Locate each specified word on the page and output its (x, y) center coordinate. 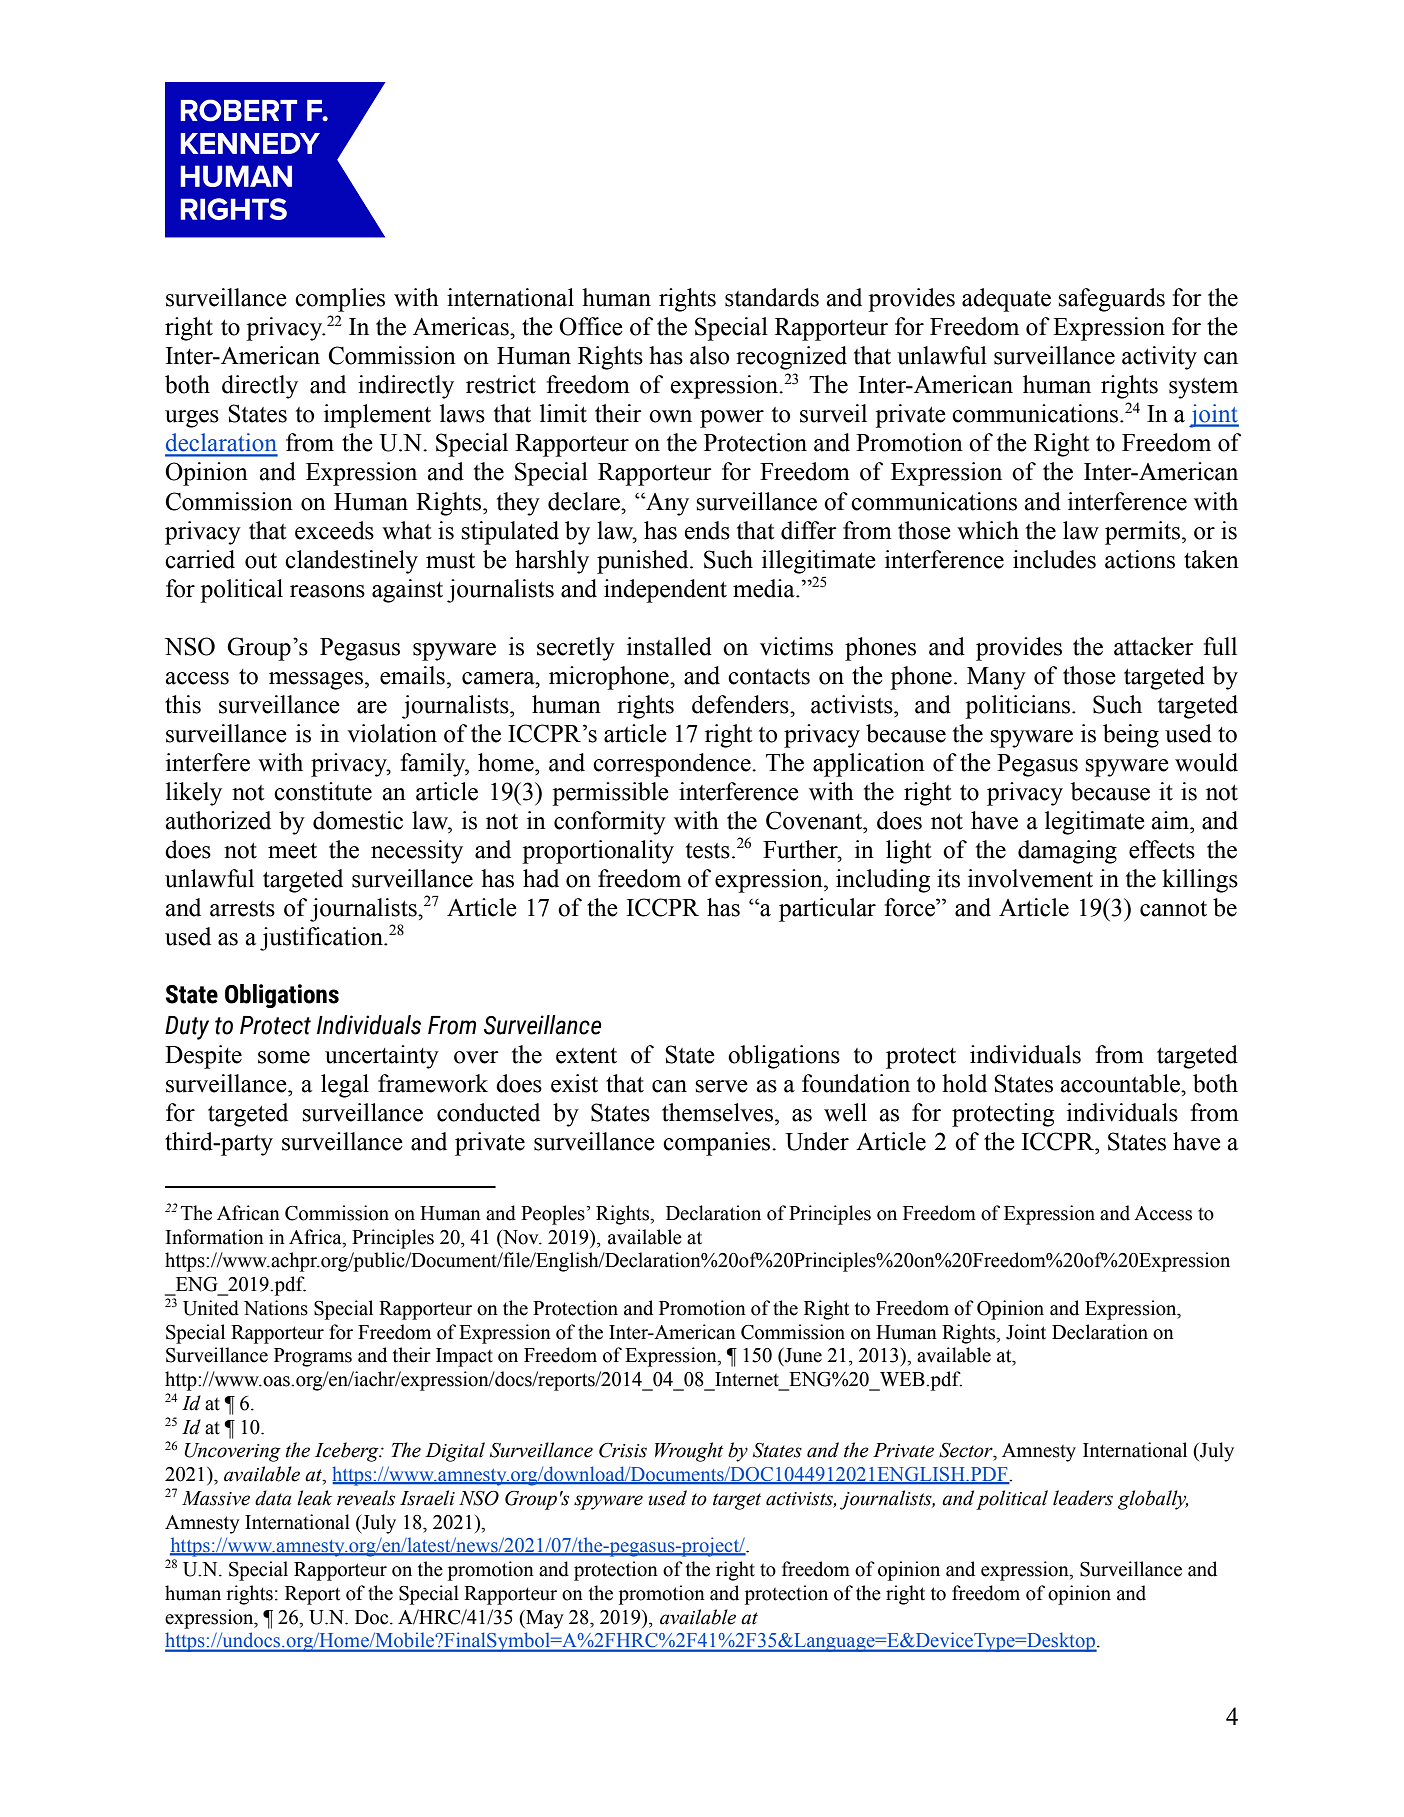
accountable (1121, 1083)
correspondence (673, 765)
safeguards (1111, 300)
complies (340, 300)
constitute (323, 791)
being (1131, 736)
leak (314, 1498)
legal (345, 1086)
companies (718, 1144)
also (709, 355)
